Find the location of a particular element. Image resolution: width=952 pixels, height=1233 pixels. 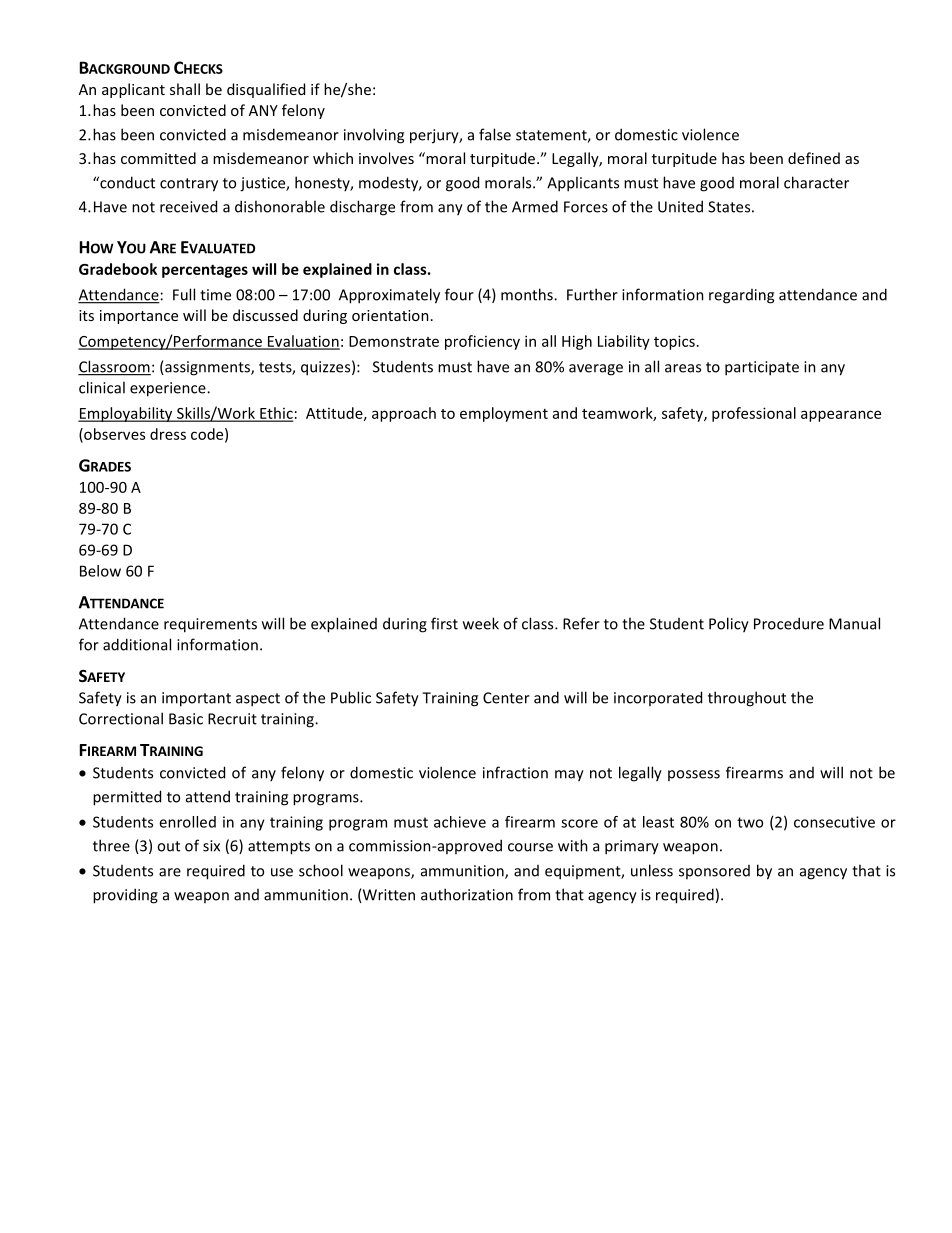

assignments is located at coordinates (207, 368).
